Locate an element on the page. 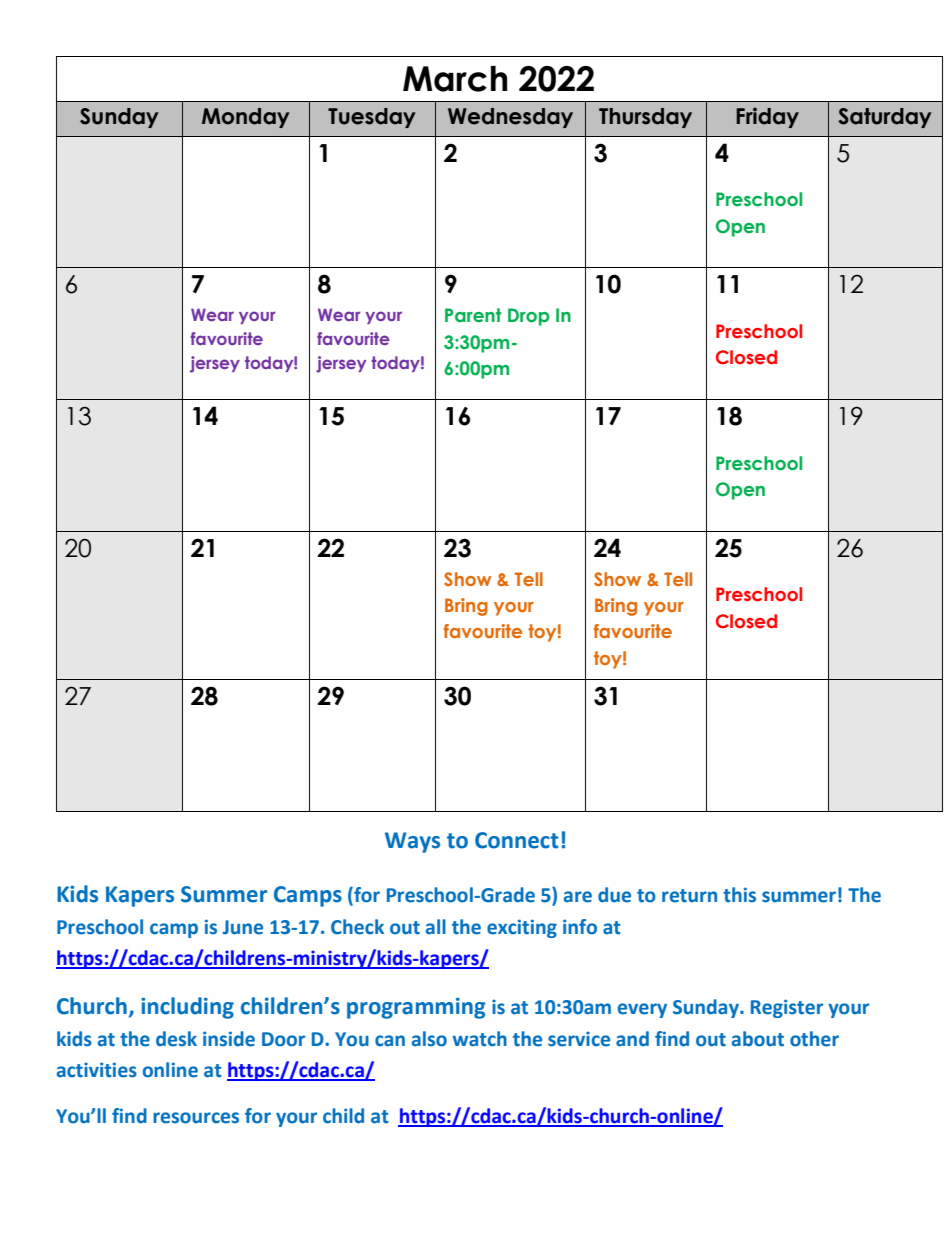  Monday is located at coordinates (245, 118).
